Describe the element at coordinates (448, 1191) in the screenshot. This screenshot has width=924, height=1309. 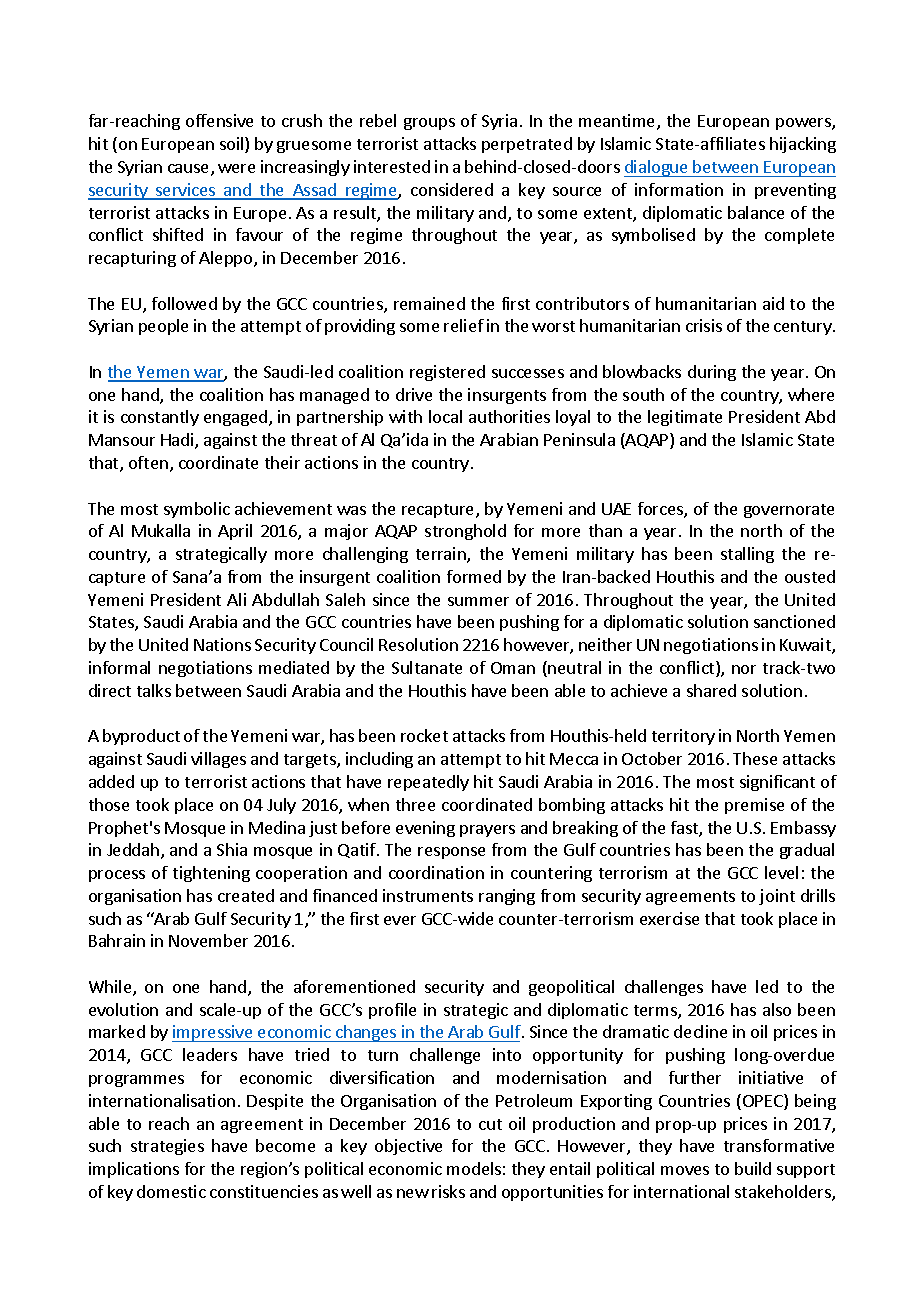
I see `risks` at that location.
